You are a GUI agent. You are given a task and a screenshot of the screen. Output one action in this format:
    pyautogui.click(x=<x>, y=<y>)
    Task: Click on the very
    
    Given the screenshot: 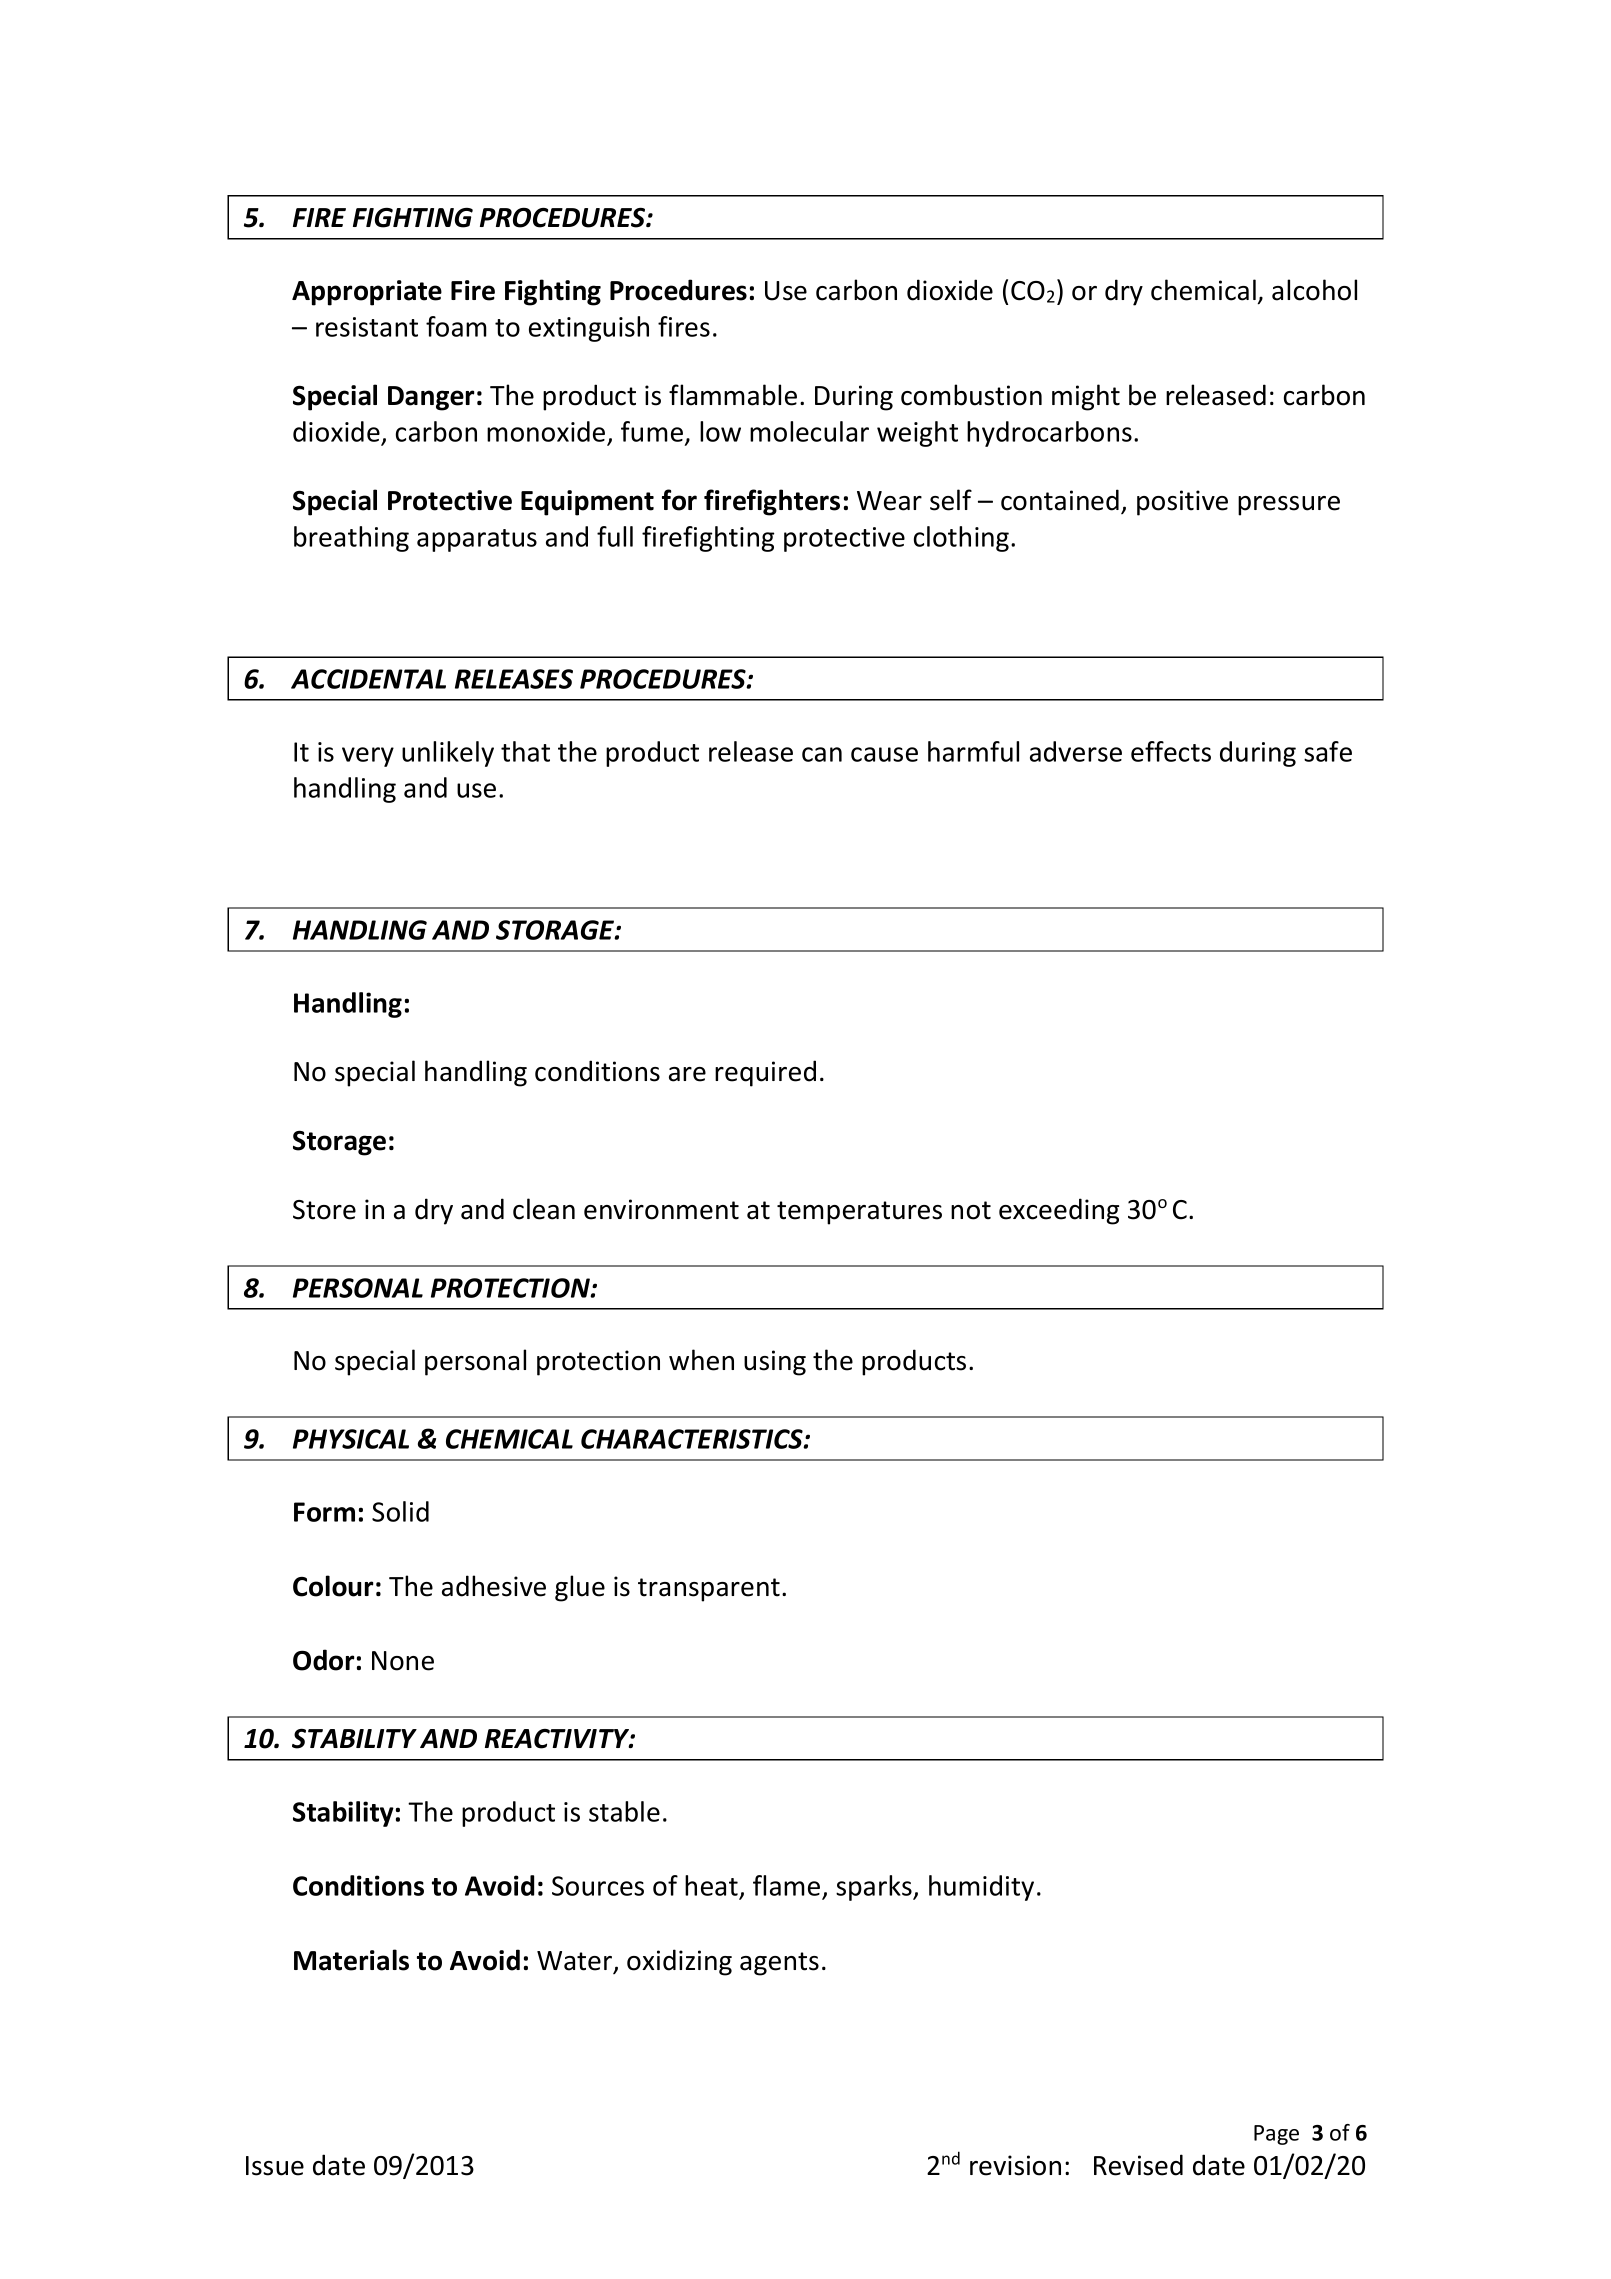 What is the action you would take?
    pyautogui.click(x=368, y=757)
